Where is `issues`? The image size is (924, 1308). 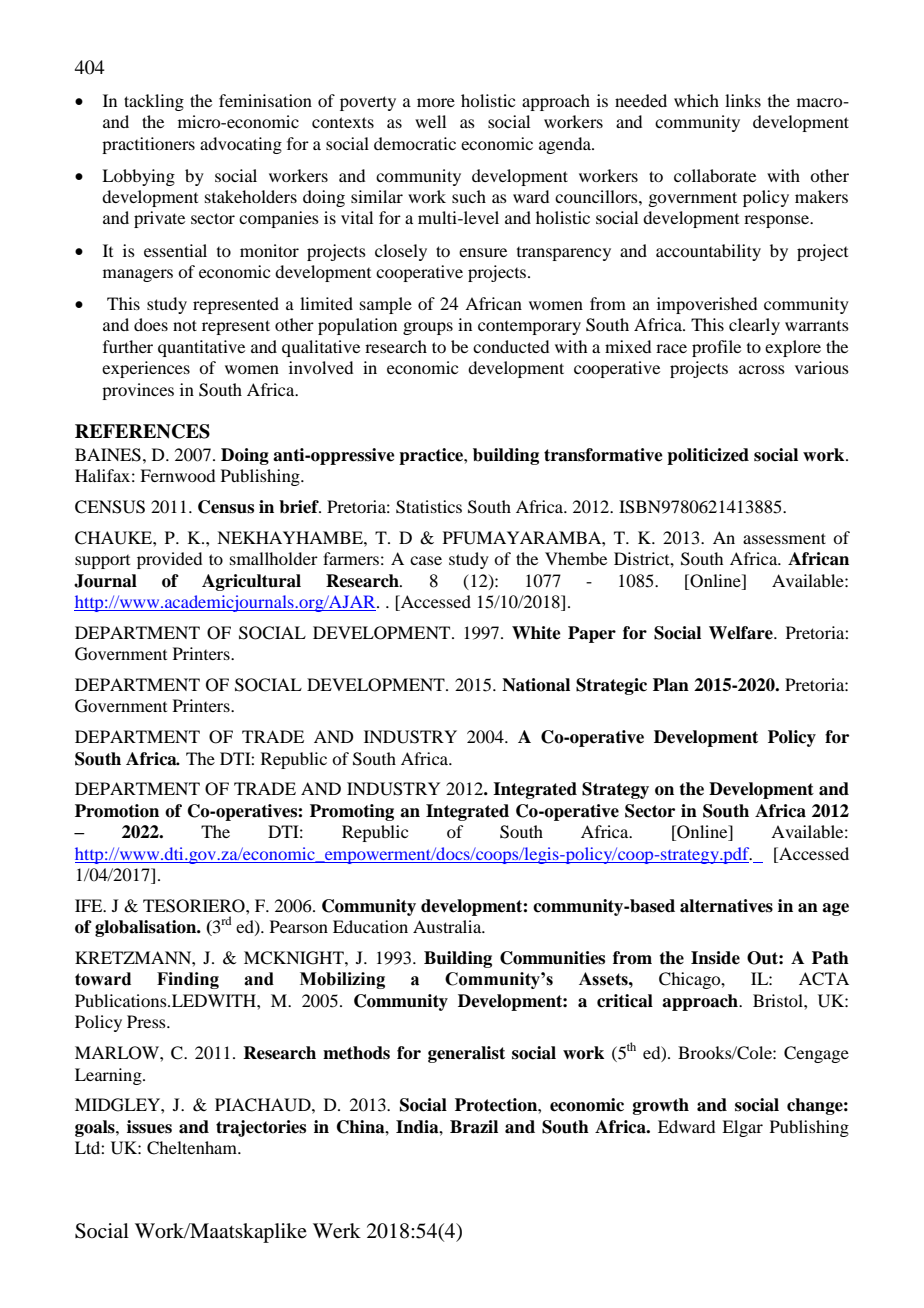
issues is located at coordinates (149, 1127).
